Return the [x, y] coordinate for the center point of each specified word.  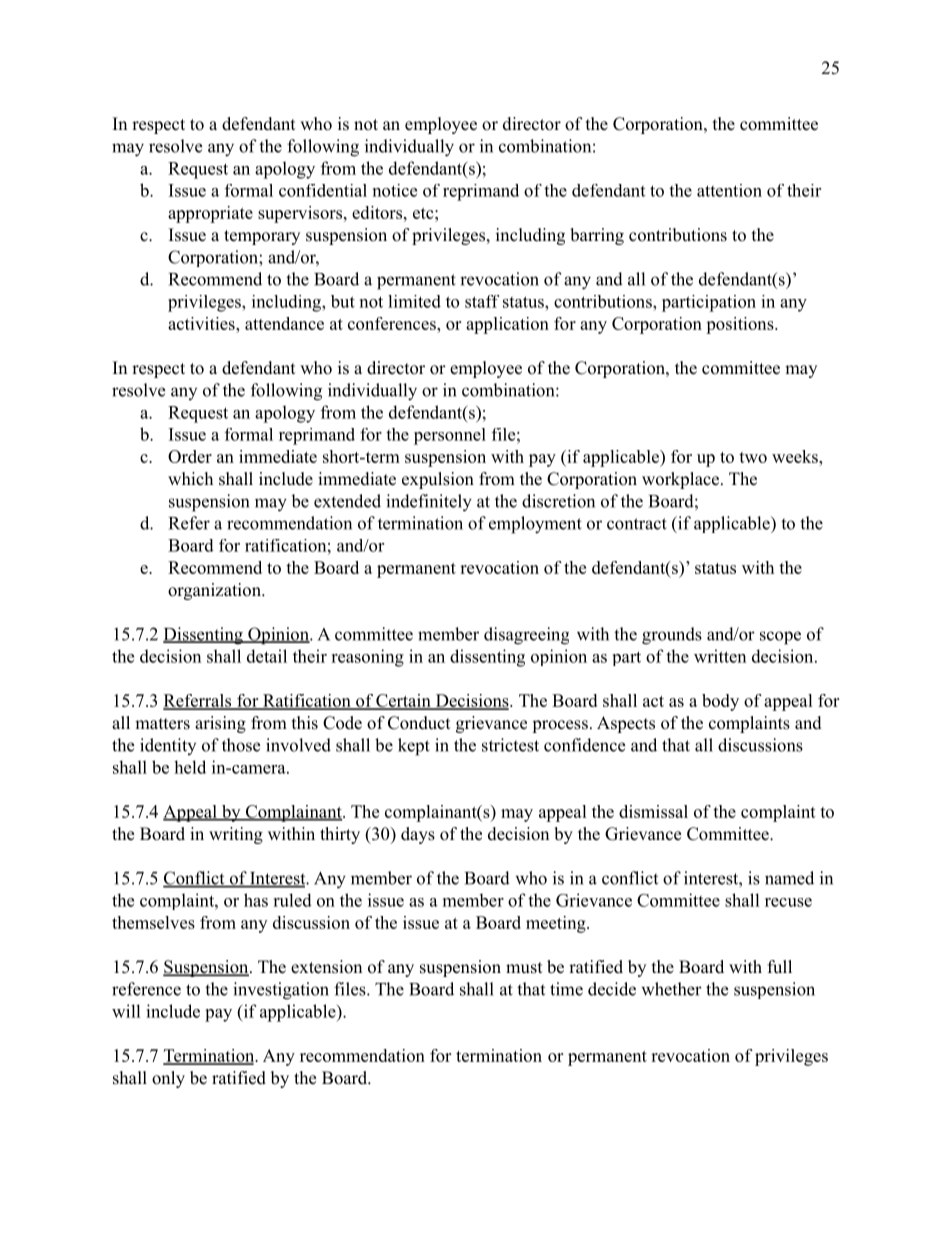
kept [414, 747]
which [190, 478]
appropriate [210, 214]
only [168, 1079]
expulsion [438, 480]
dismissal [653, 811]
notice [395, 190]
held [190, 767]
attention [729, 190]
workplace [680, 480]
